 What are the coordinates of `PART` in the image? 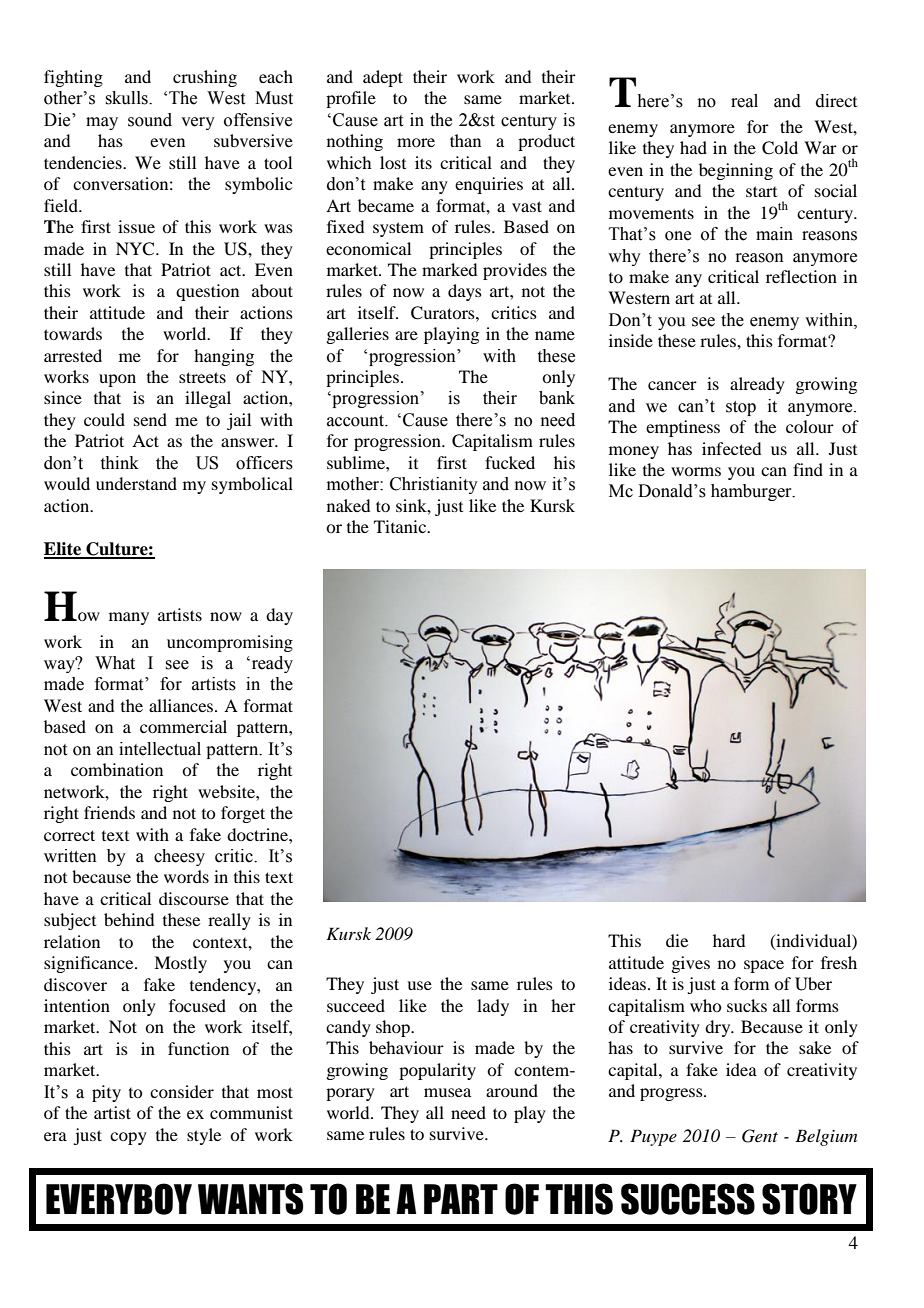 It's located at (461, 1199).
